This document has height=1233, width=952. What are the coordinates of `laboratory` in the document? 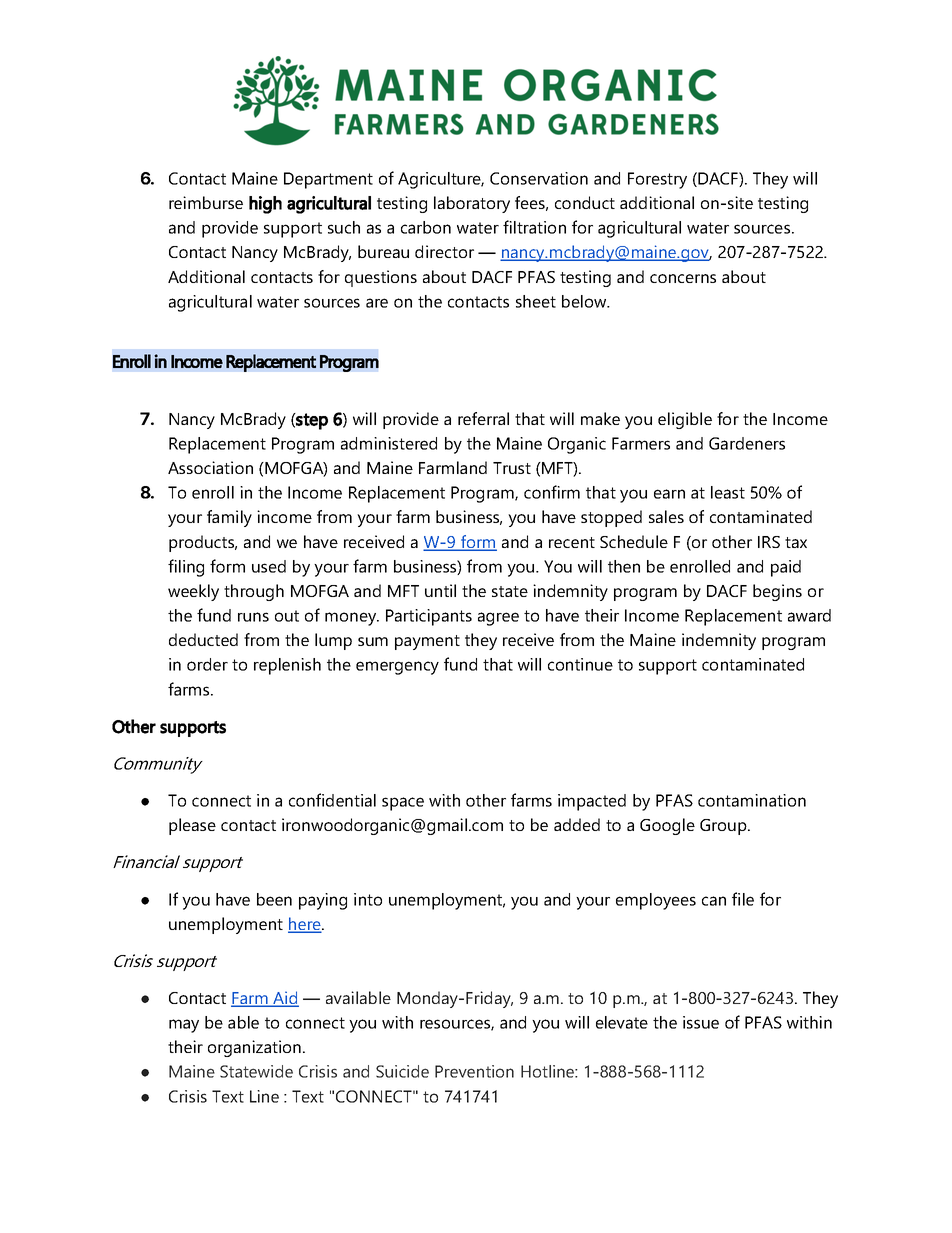 It's located at (472, 204).
